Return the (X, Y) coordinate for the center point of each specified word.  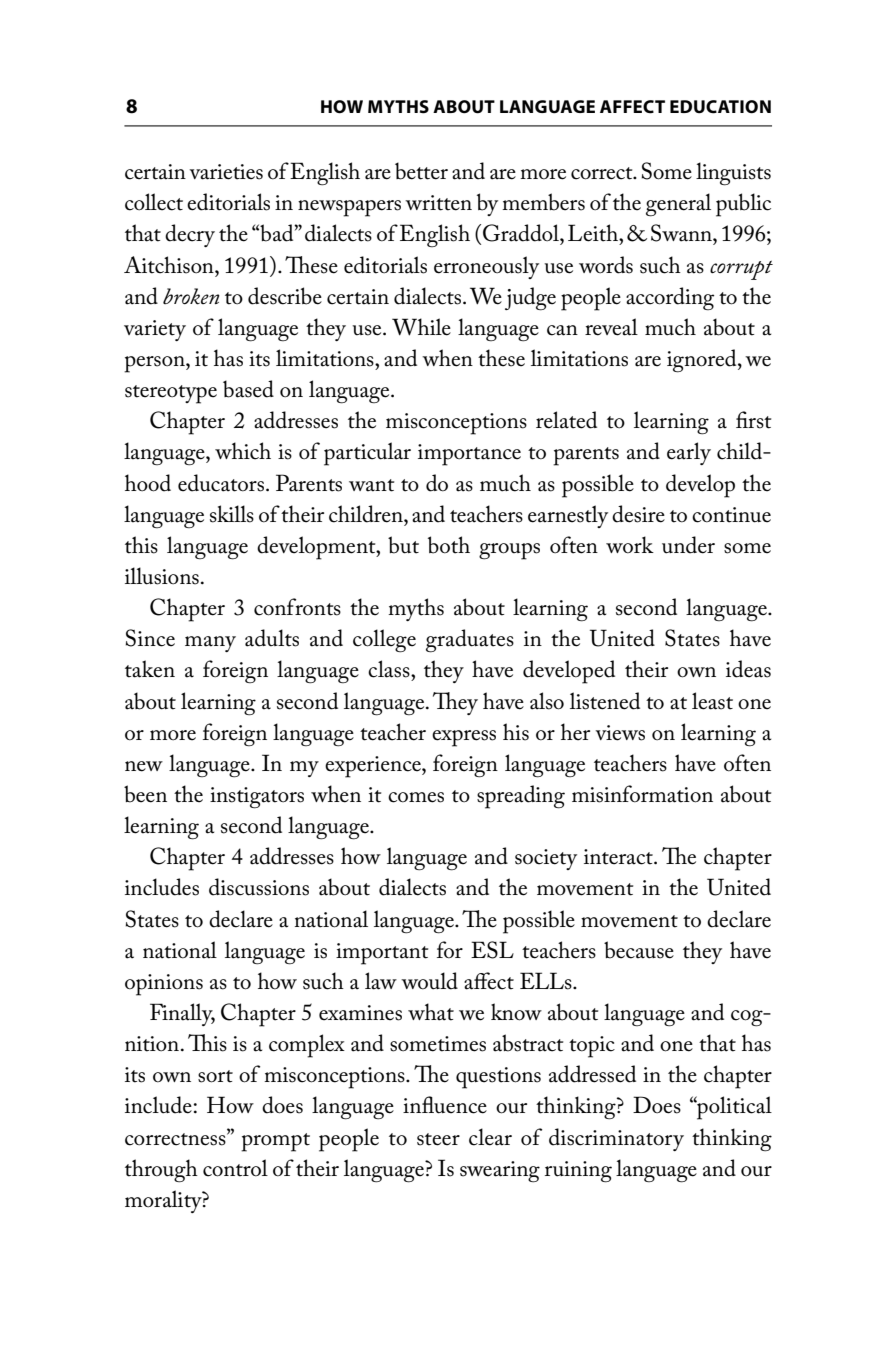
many (210, 644)
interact (619, 857)
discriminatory (616, 1139)
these (501, 358)
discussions (259, 887)
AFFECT (632, 107)
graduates (470, 641)
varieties (226, 172)
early (689, 453)
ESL (492, 950)
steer (438, 1139)
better (421, 171)
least (712, 701)
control (235, 1168)
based (248, 389)
